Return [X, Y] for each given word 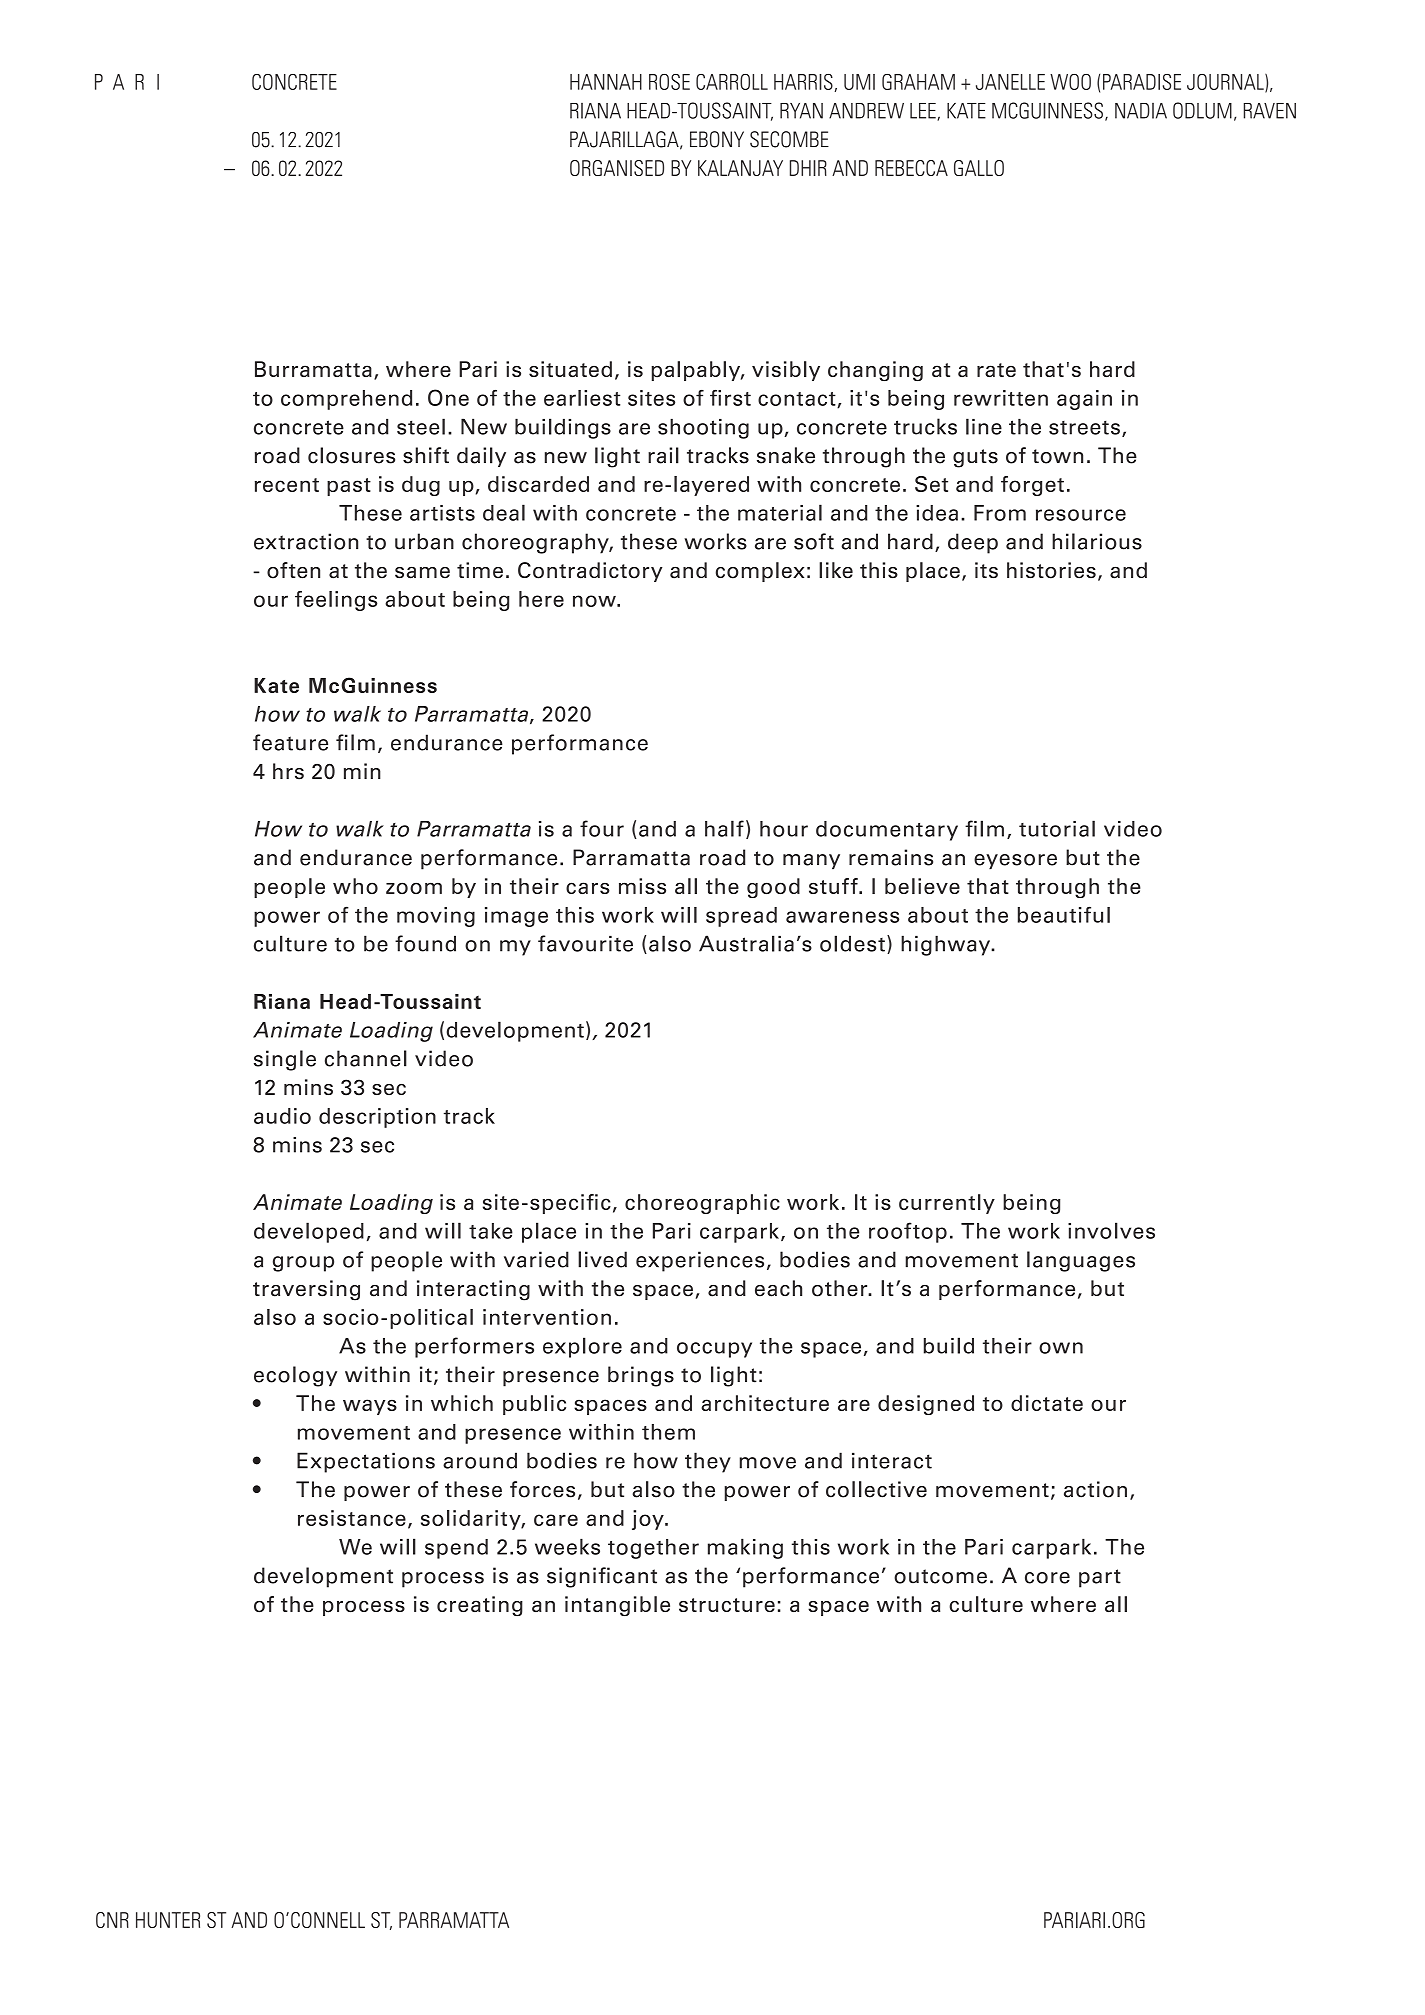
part [1100, 1578]
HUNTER [168, 1920]
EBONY [717, 139]
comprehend [346, 400]
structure [727, 1605]
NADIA [1141, 111]
